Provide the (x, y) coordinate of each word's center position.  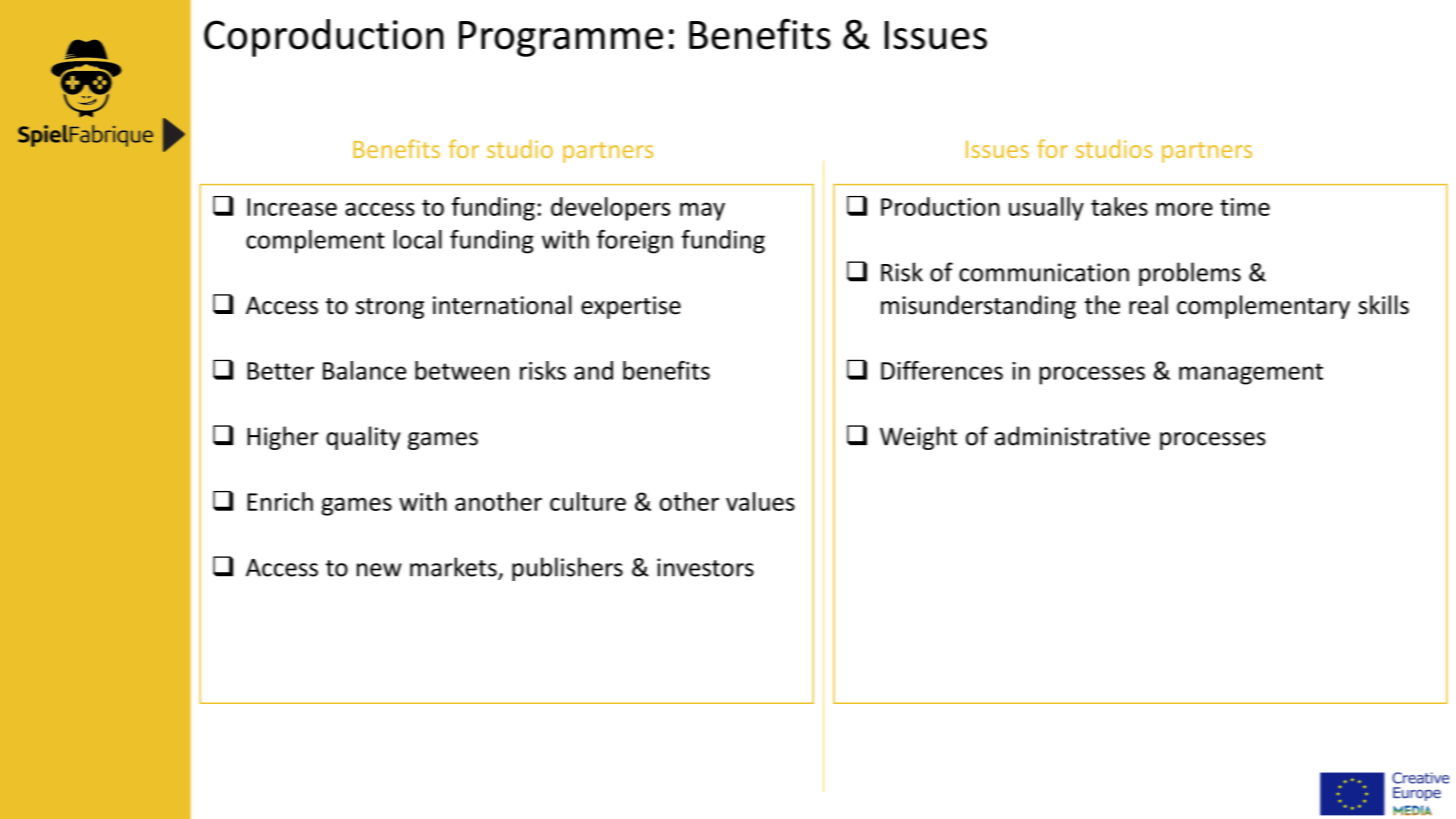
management (1251, 374)
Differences (942, 370)
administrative (1072, 436)
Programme (561, 39)
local (418, 239)
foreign (635, 241)
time (1245, 207)
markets (454, 568)
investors (705, 567)
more (1184, 209)
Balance (364, 370)
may (702, 211)
